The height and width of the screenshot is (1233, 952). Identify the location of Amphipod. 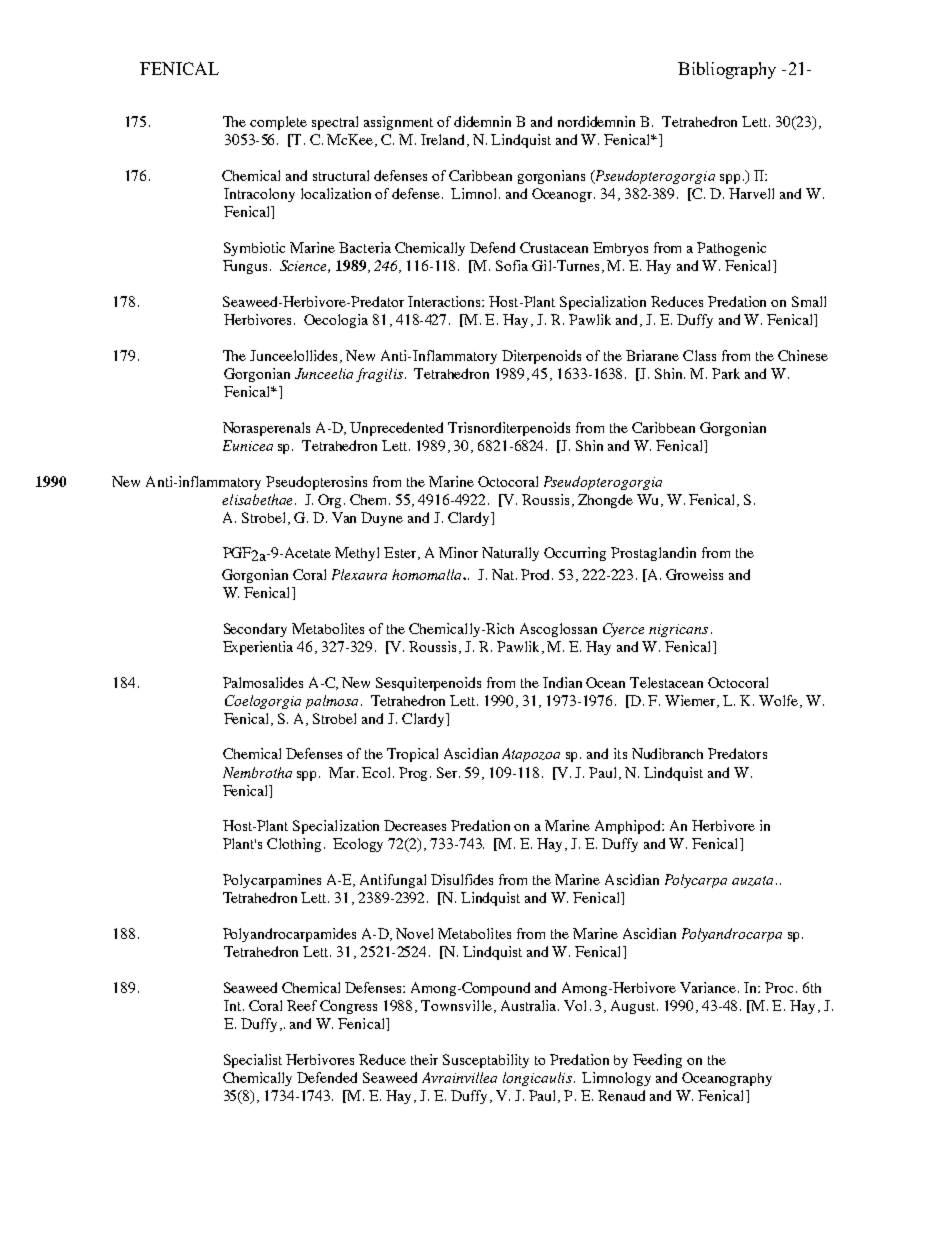
(629, 827).
